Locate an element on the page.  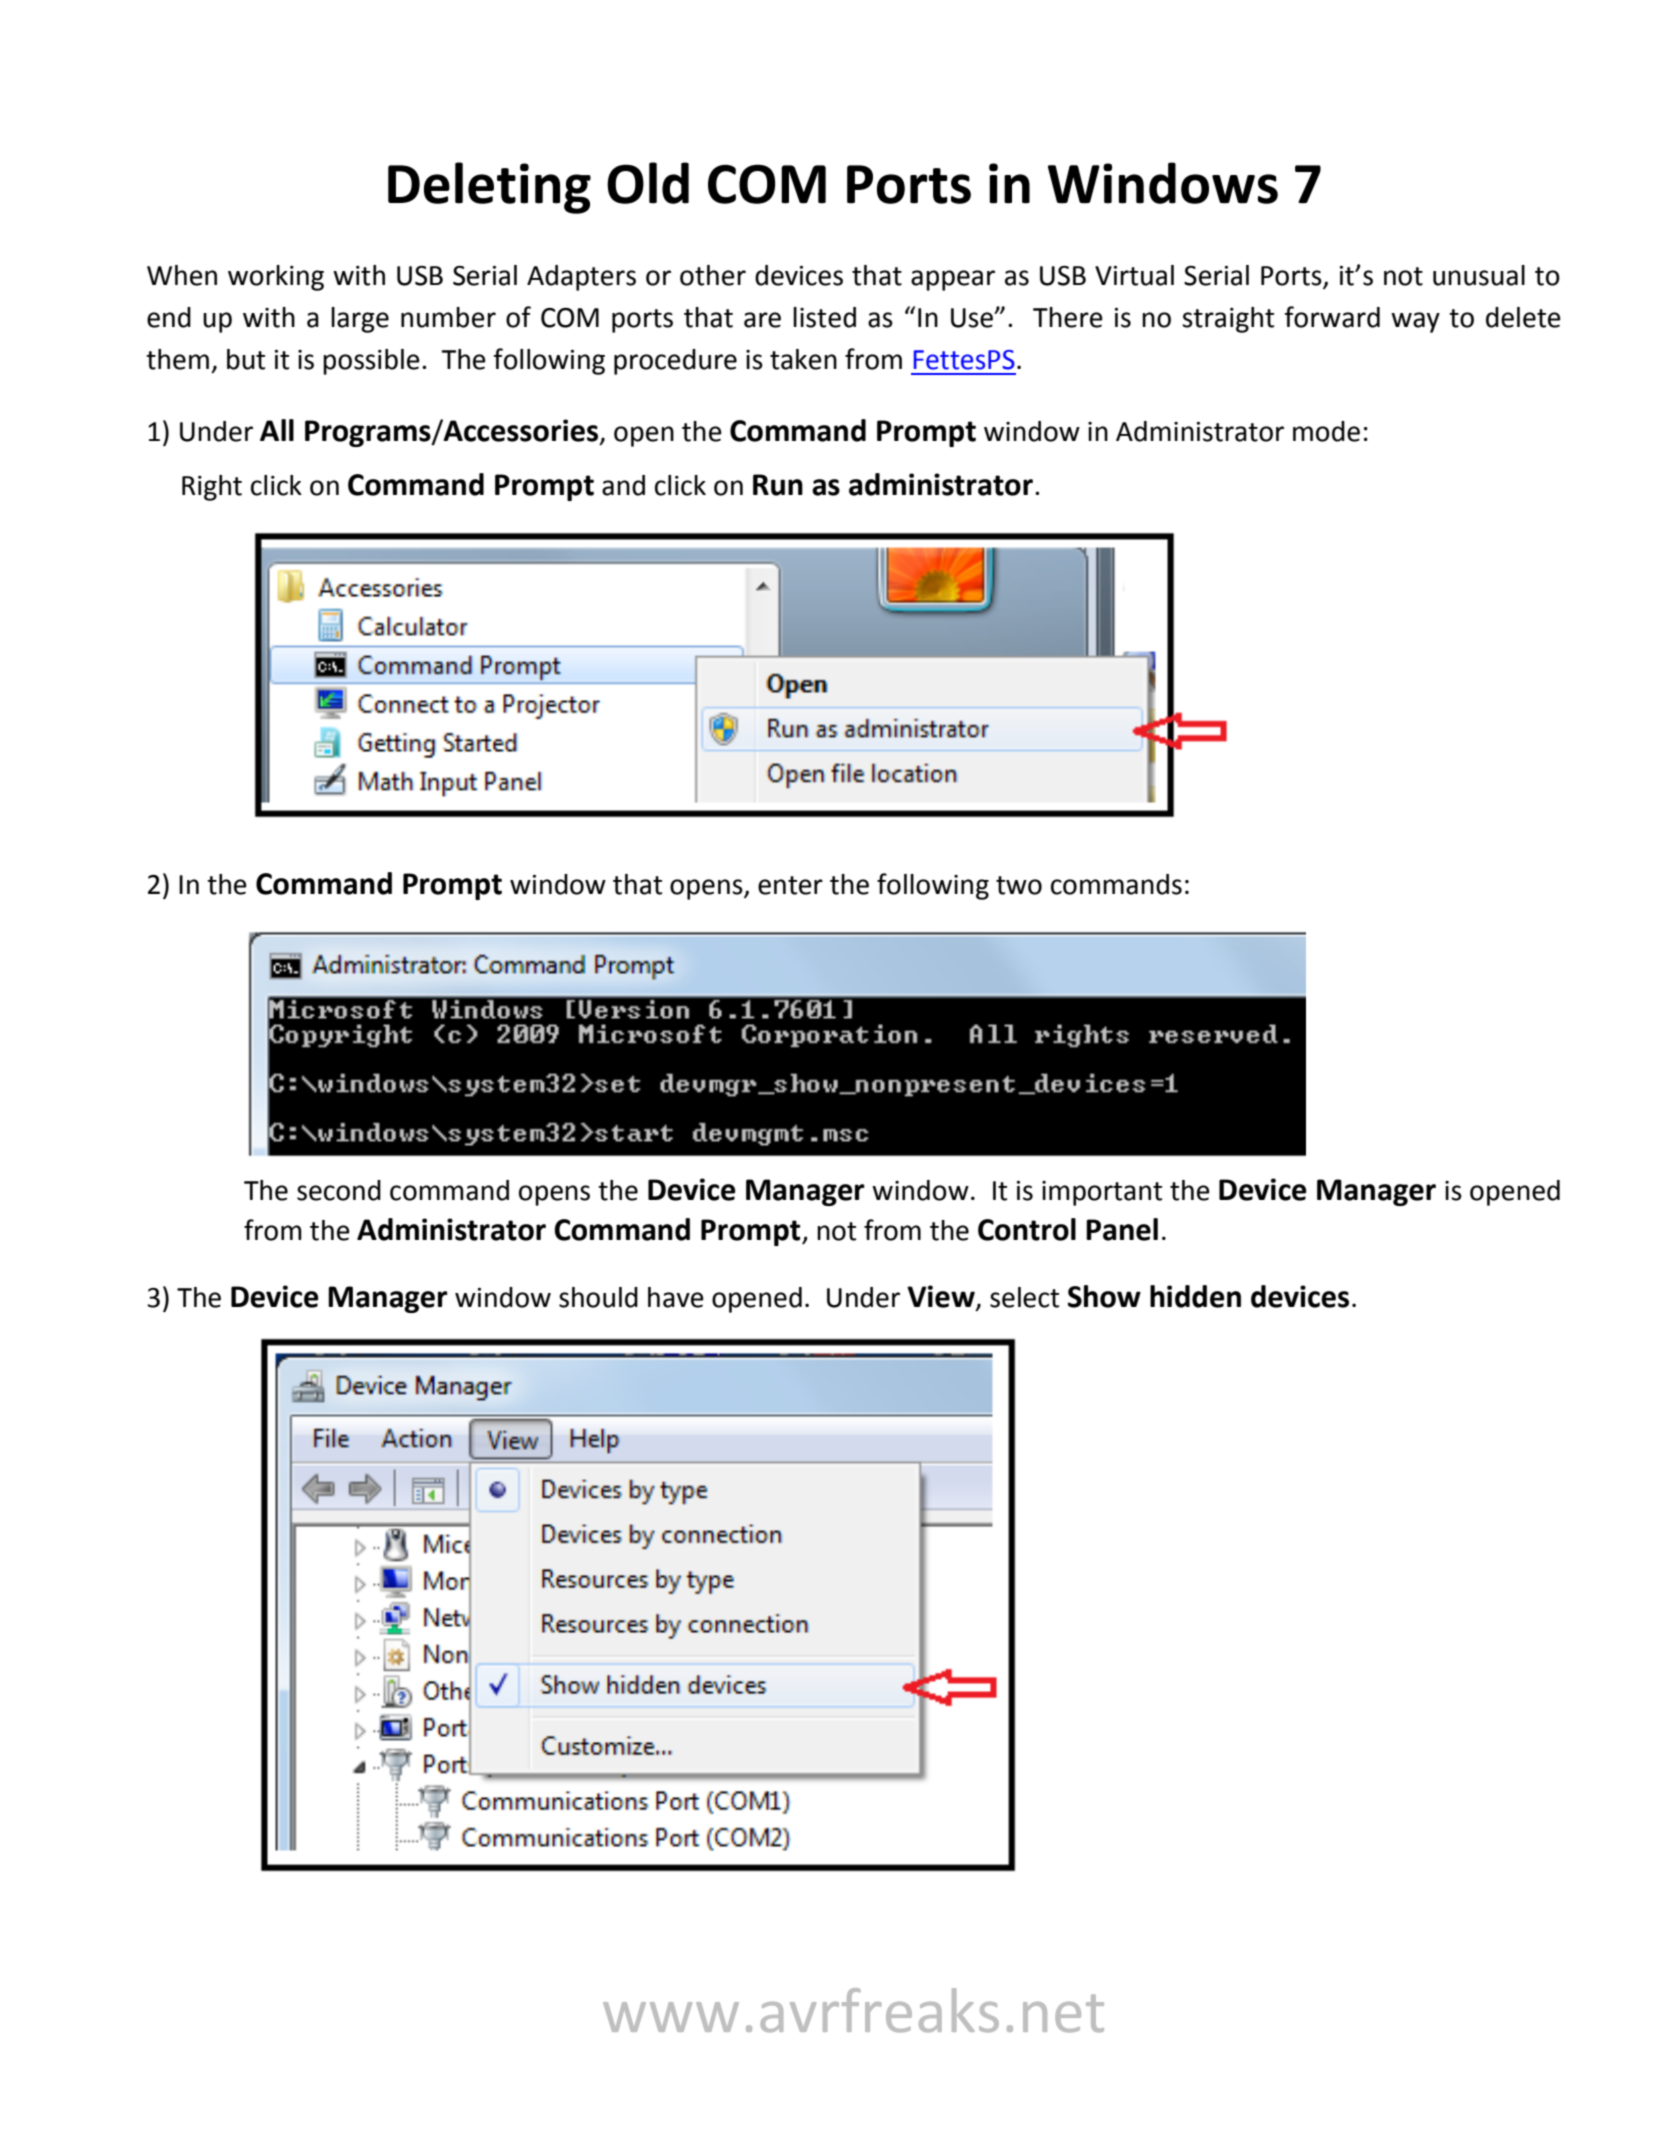
working is located at coordinates (276, 278).
